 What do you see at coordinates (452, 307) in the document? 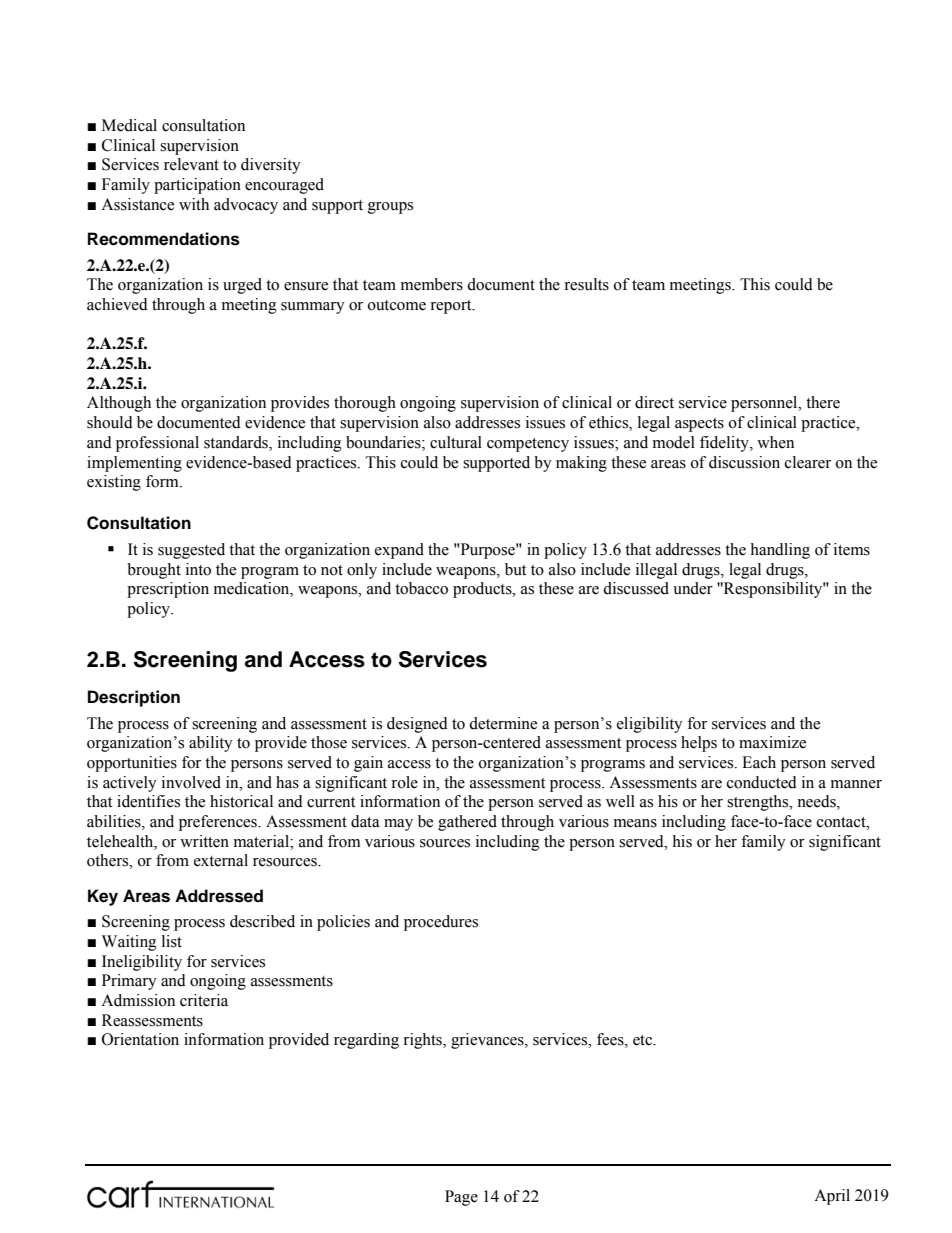
I see `report` at bounding box center [452, 307].
